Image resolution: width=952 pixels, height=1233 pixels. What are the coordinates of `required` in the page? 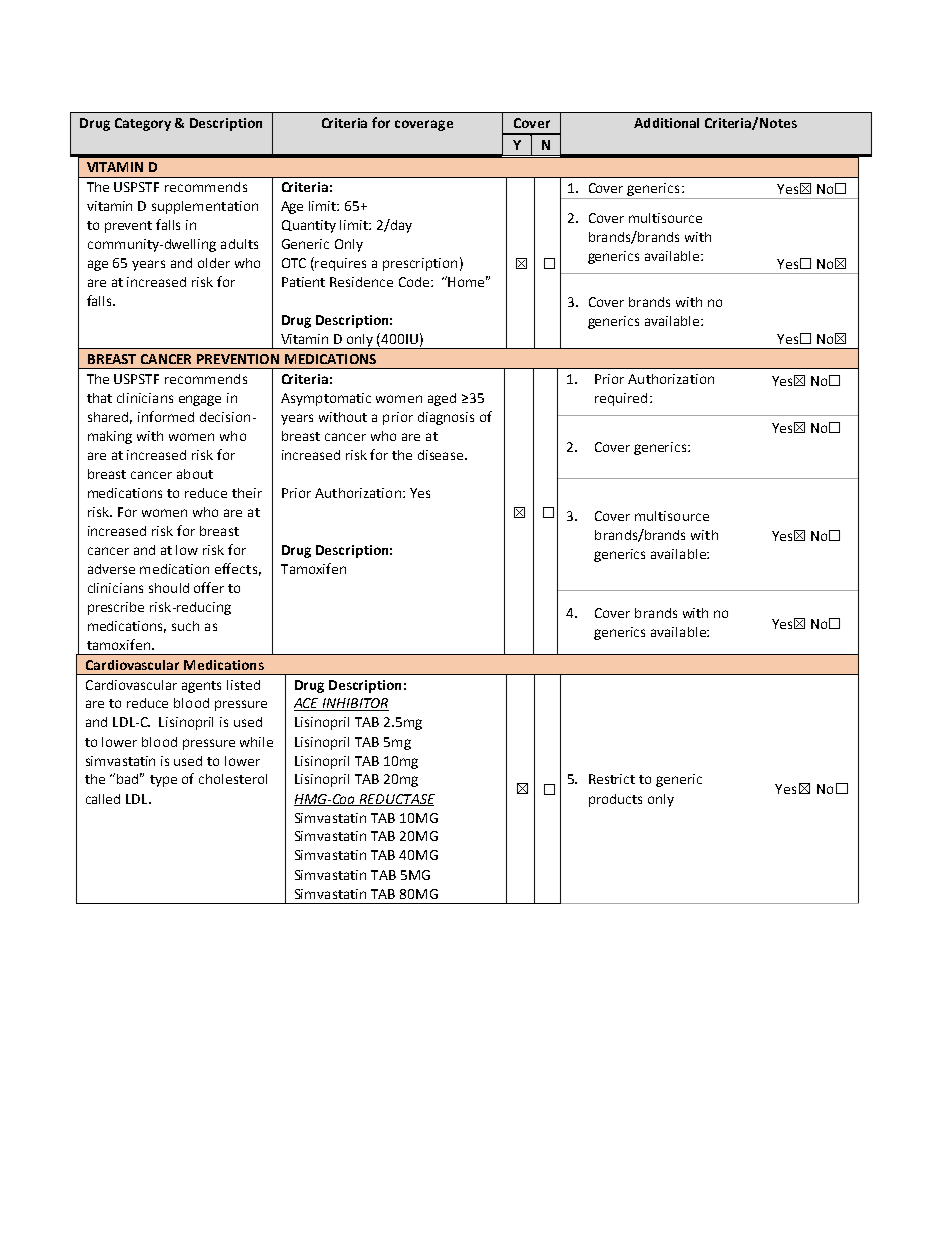 It's located at (621, 399).
